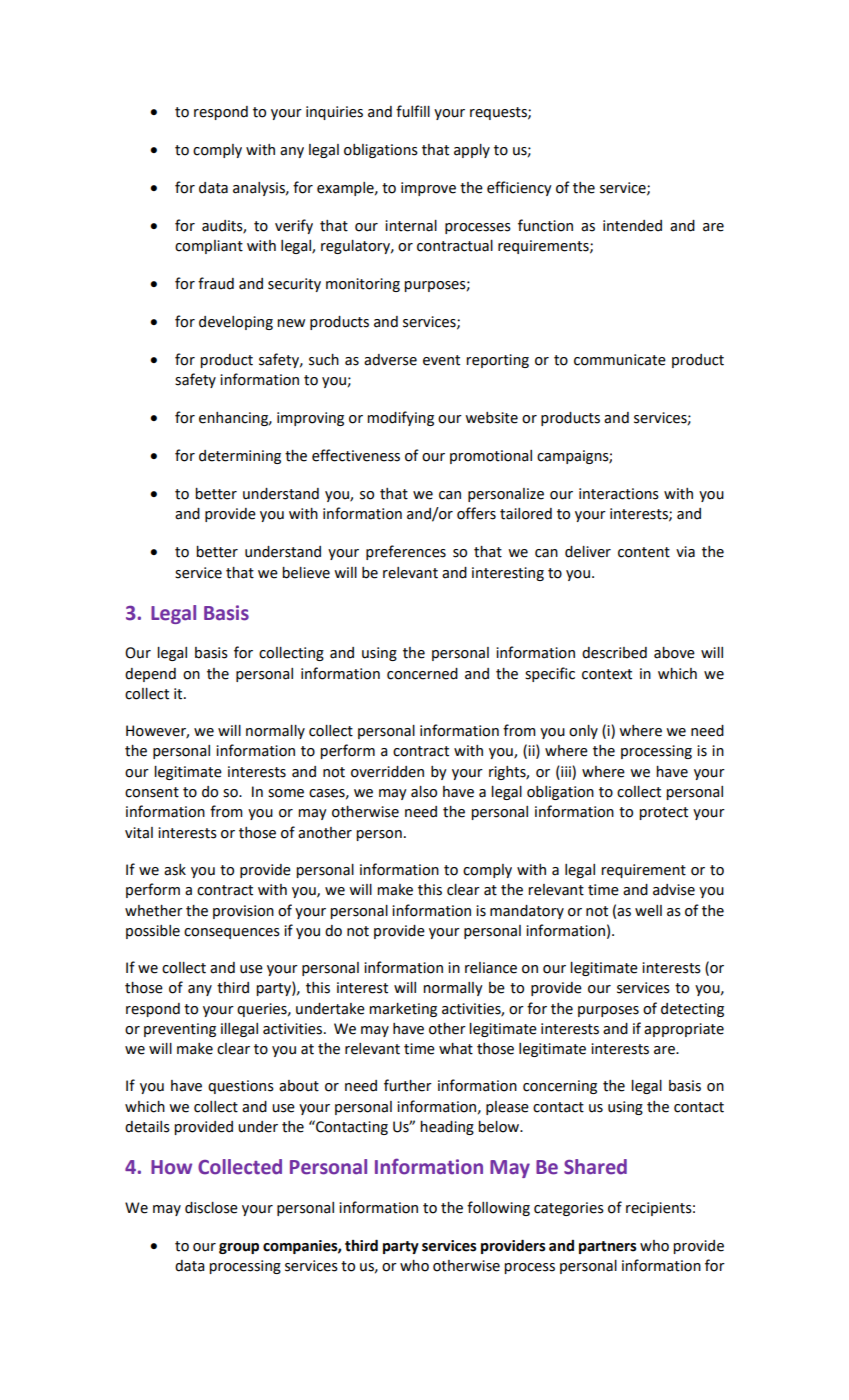  What do you see at coordinates (240, 457) in the screenshot?
I see `determining` at bounding box center [240, 457].
